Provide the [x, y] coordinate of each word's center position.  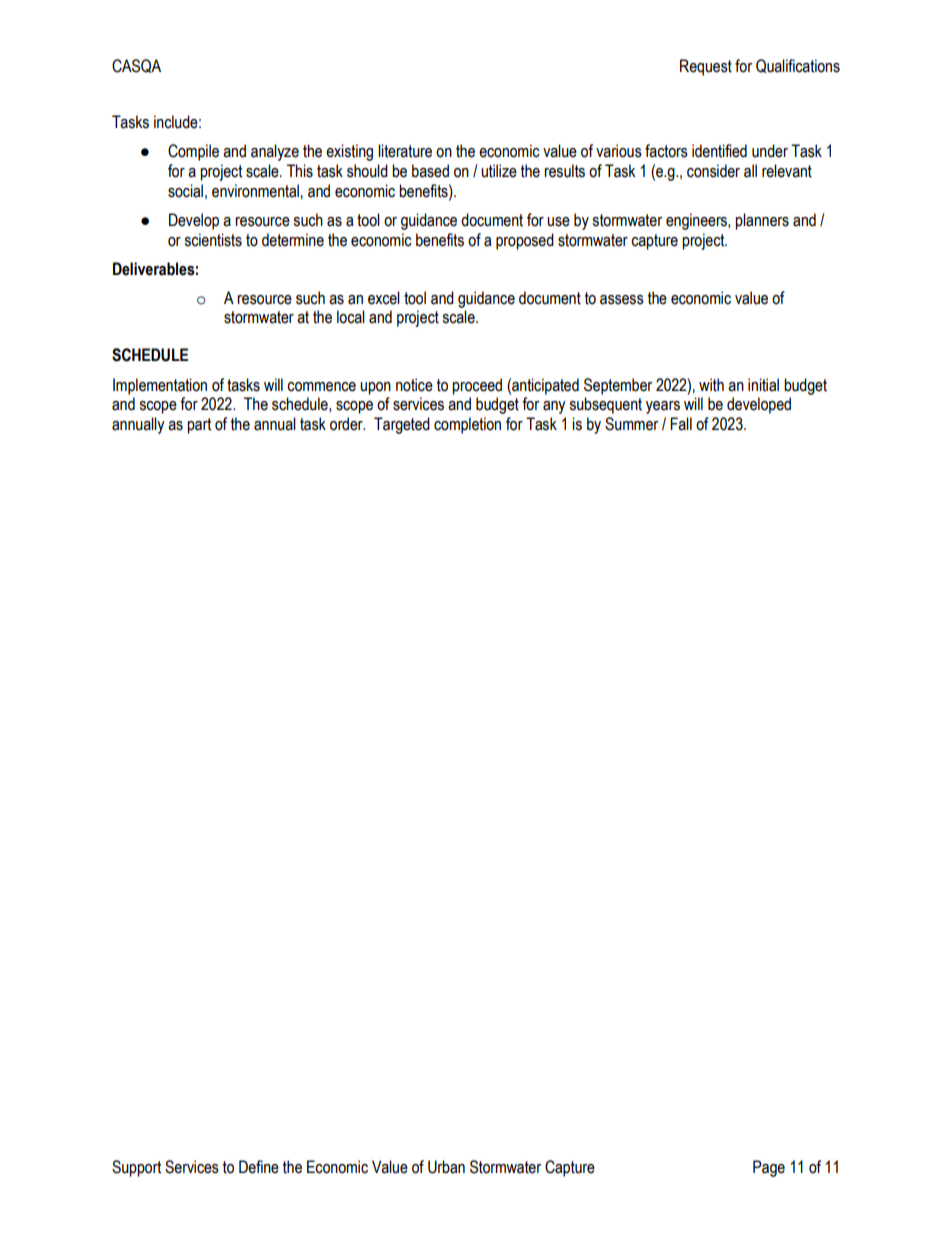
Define [259, 1167]
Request [706, 67]
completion [467, 425]
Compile [193, 152]
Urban [446, 1167]
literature [405, 151]
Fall [681, 424]
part [199, 426]
